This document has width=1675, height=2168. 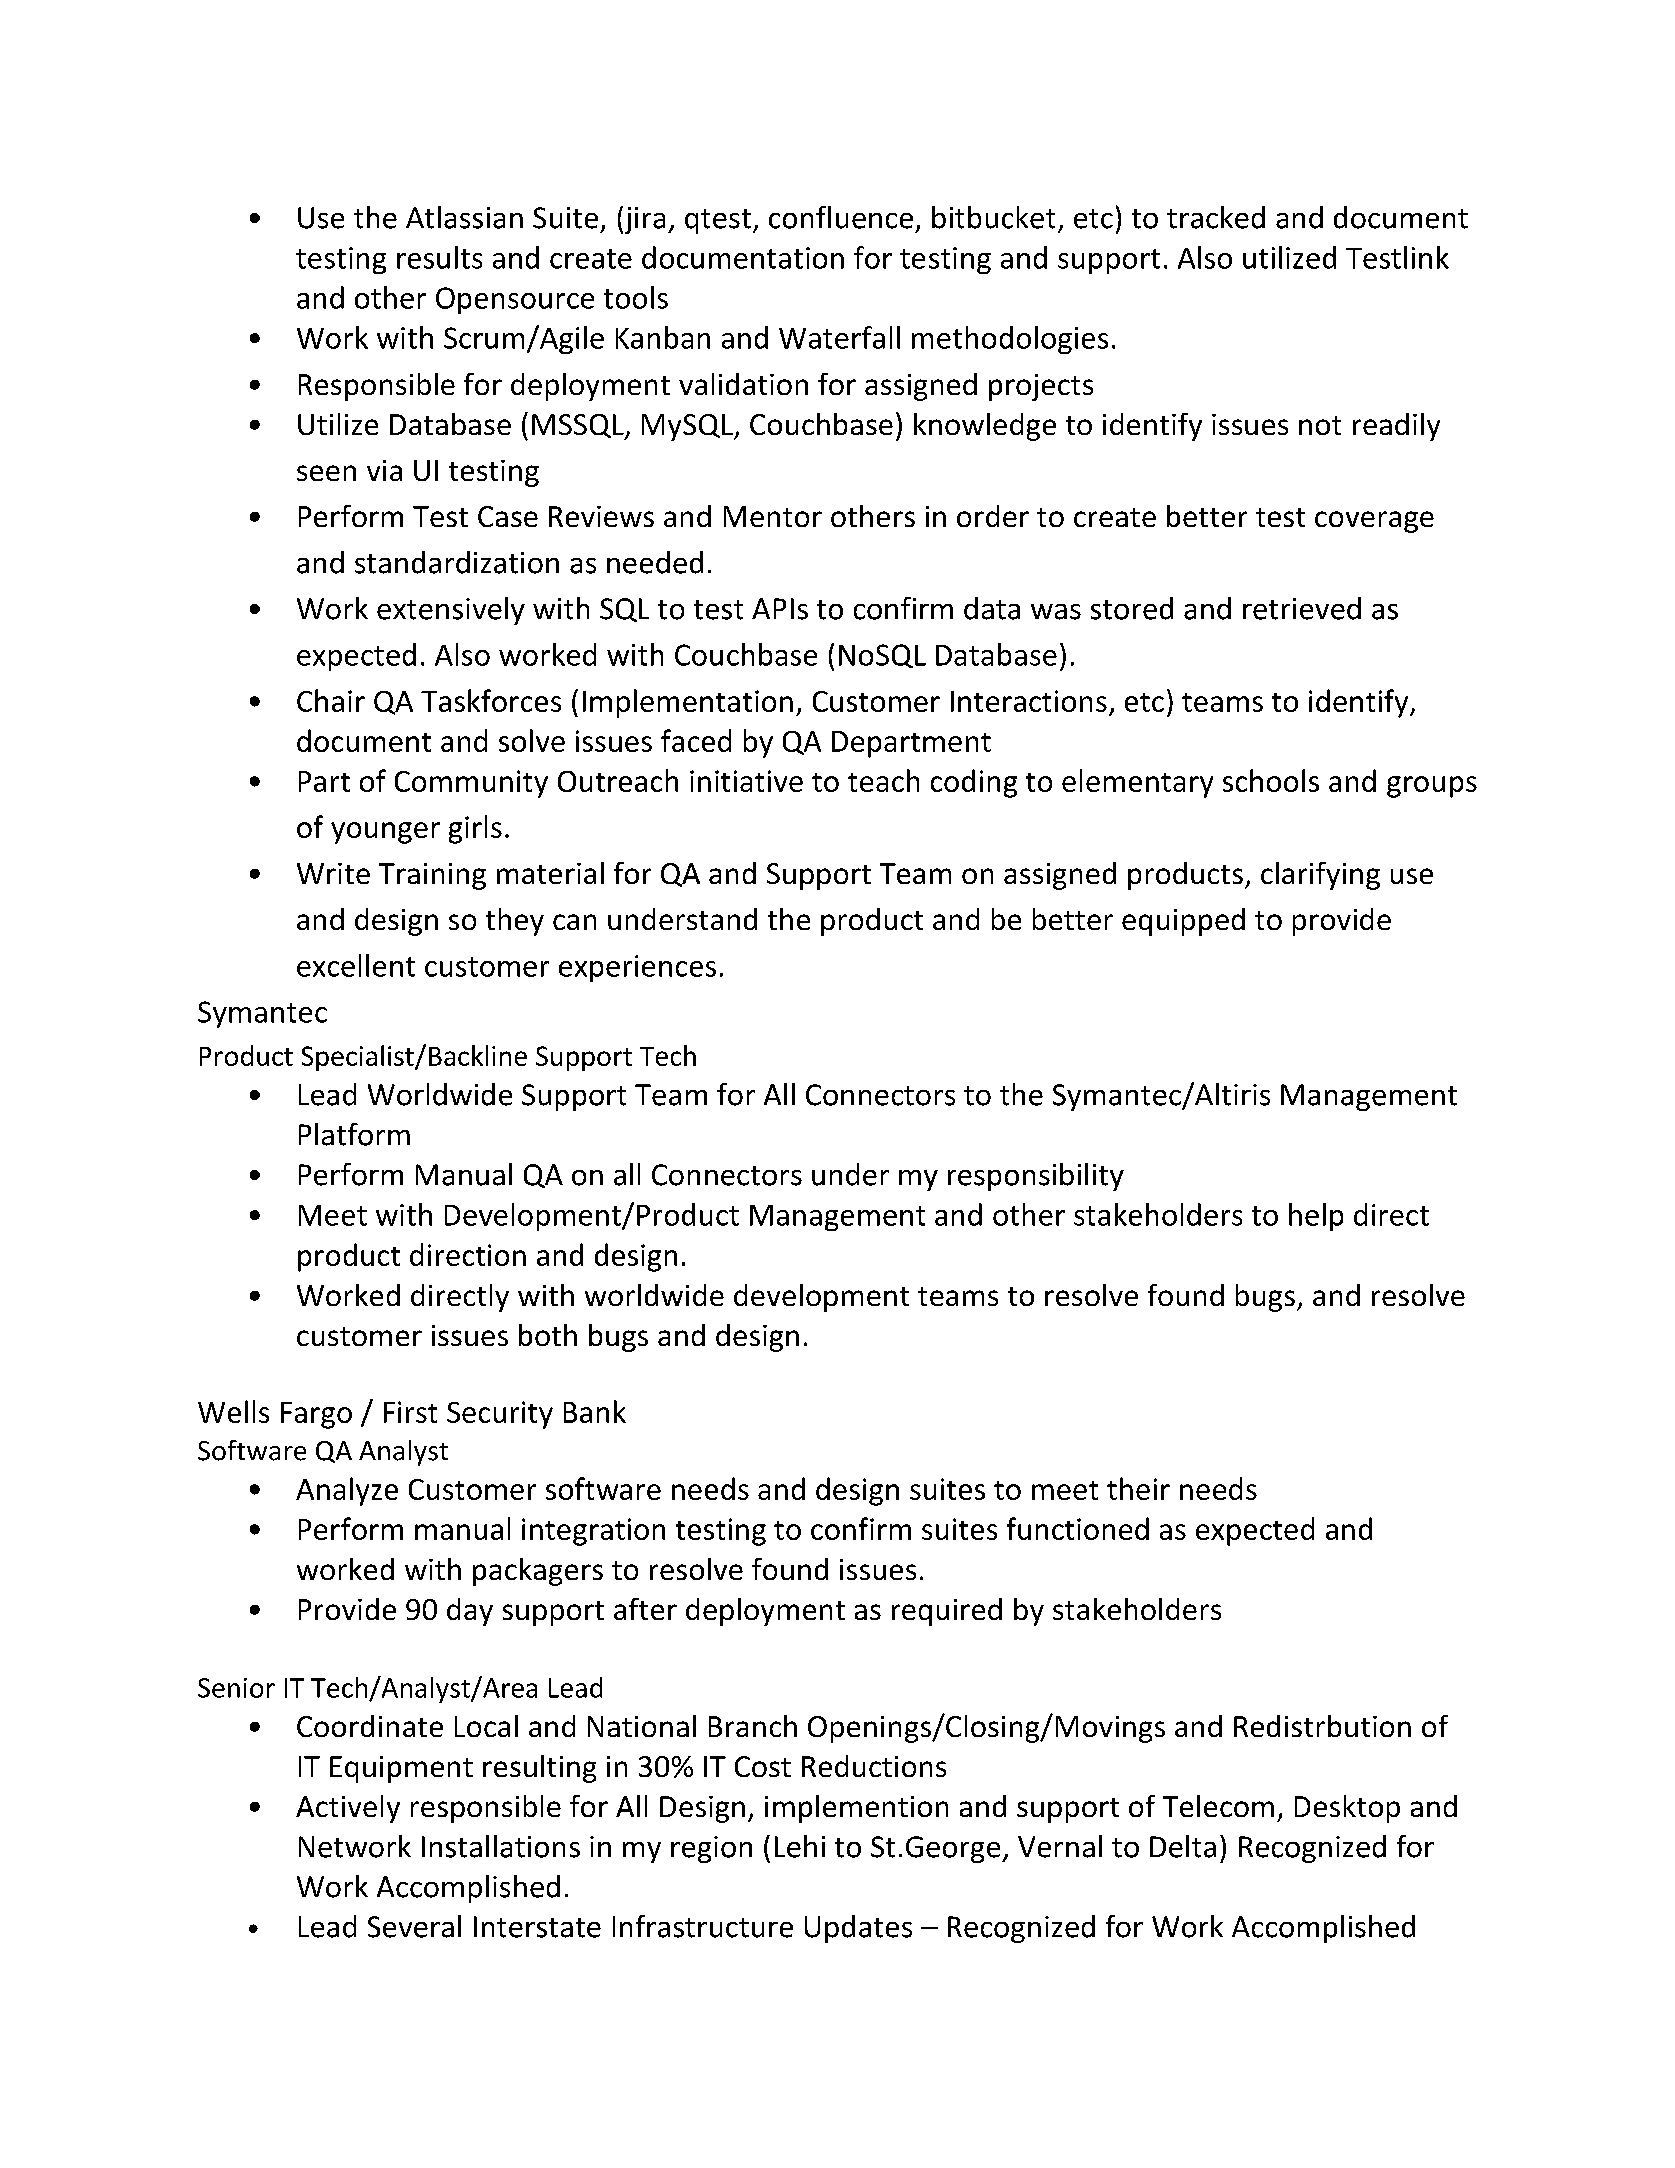 What do you see at coordinates (1347, 1809) in the document?
I see `Desktop` at bounding box center [1347, 1809].
